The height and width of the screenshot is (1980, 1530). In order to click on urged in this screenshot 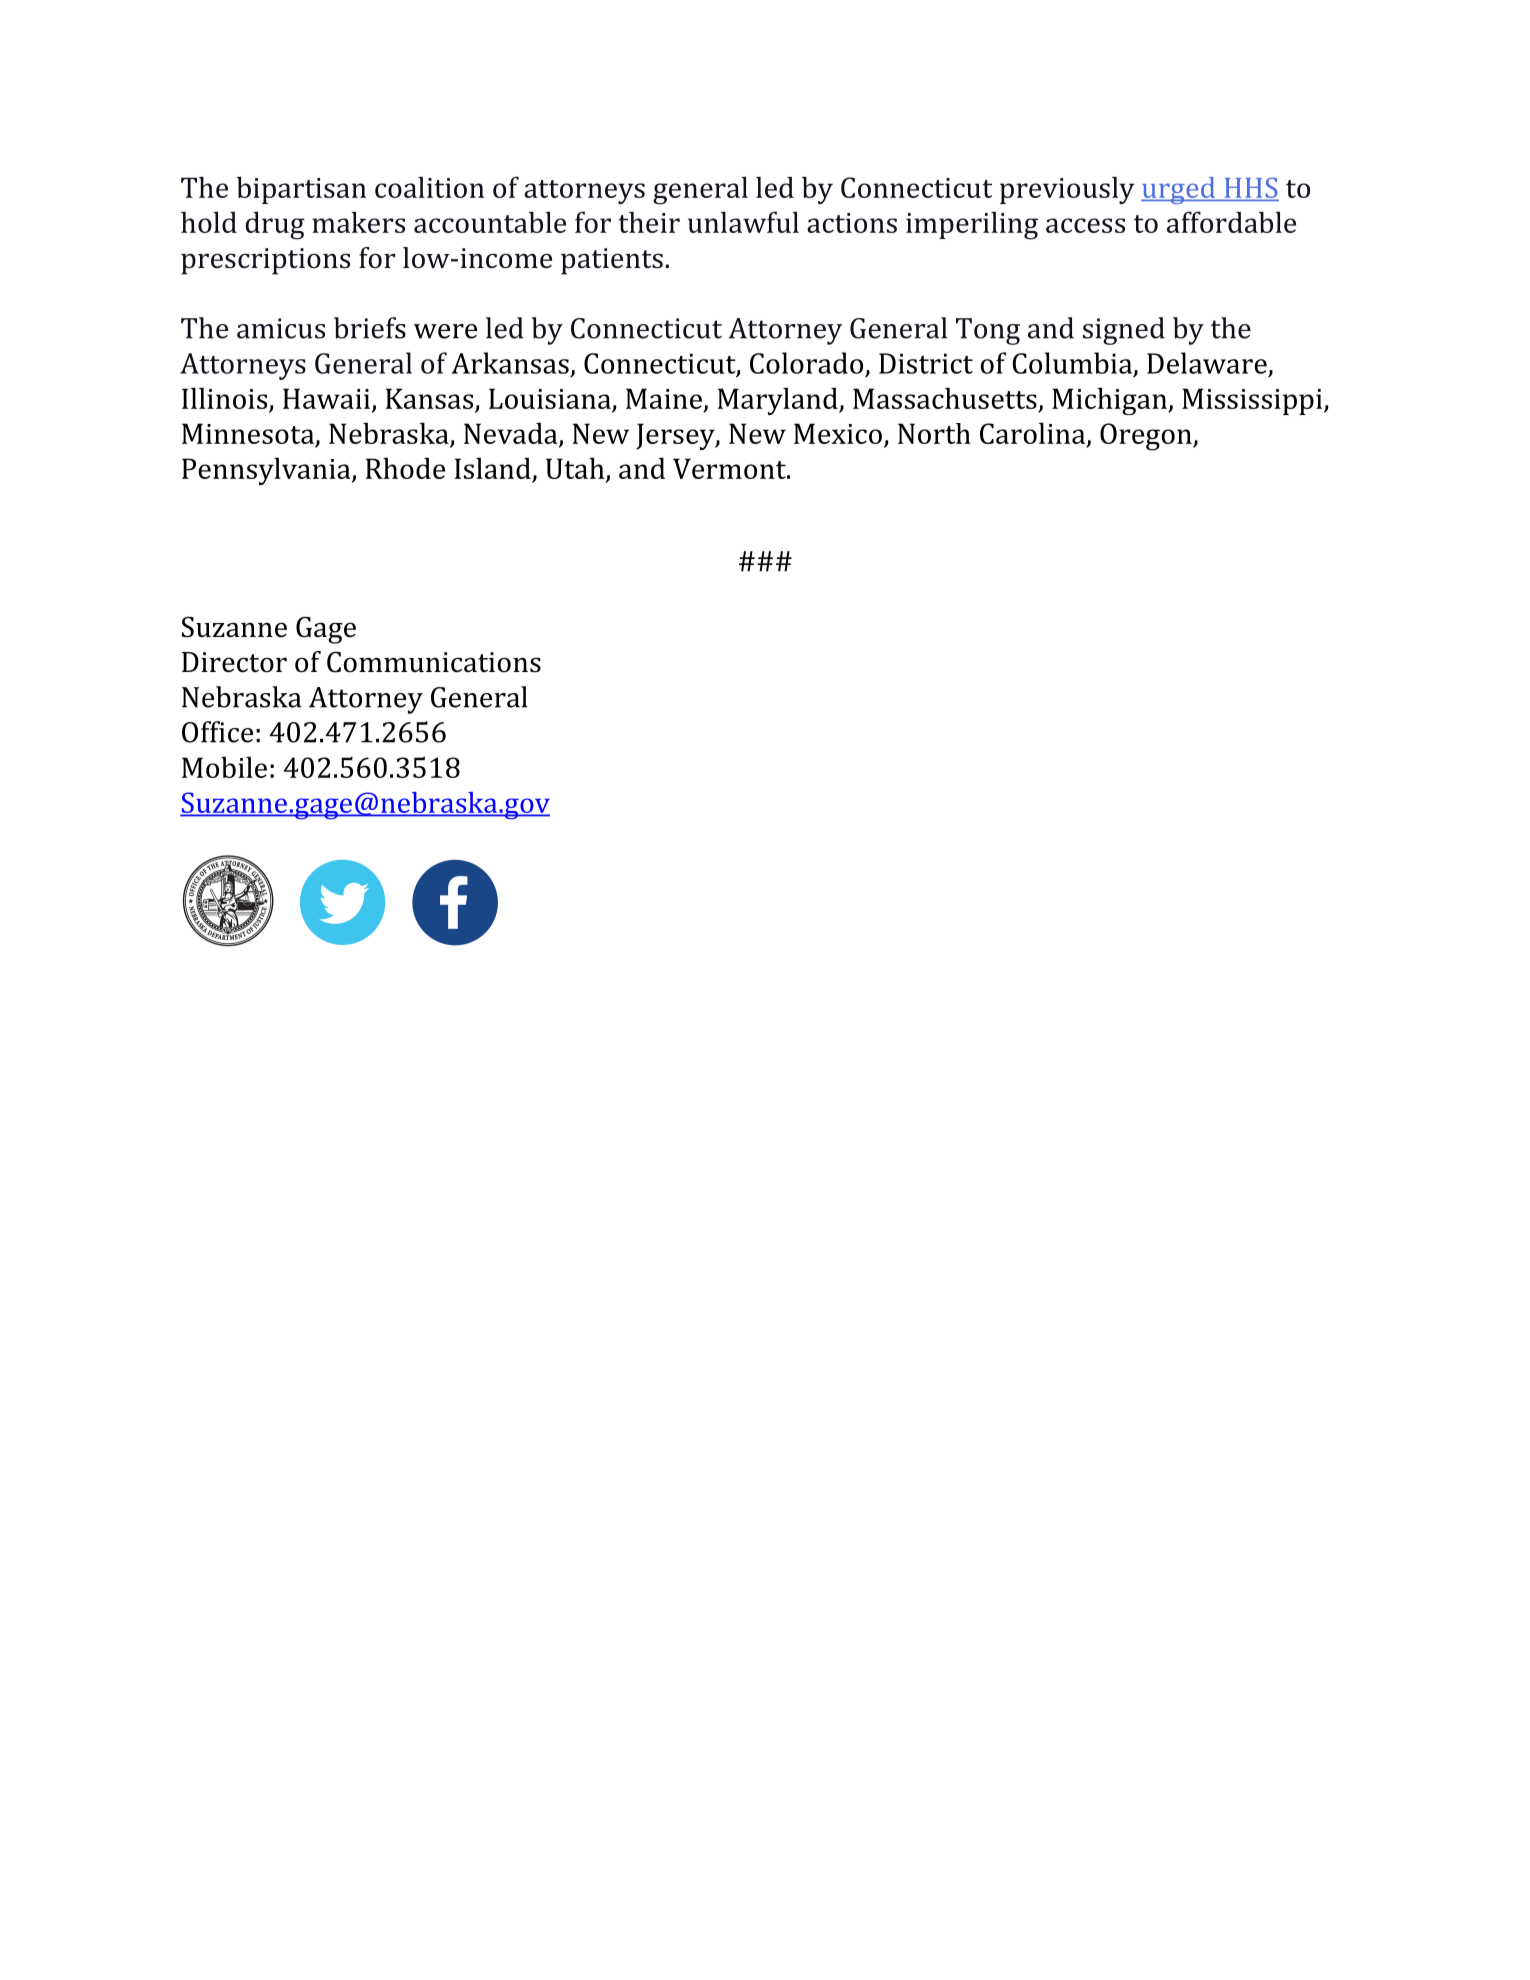, I will do `click(1179, 190)`.
